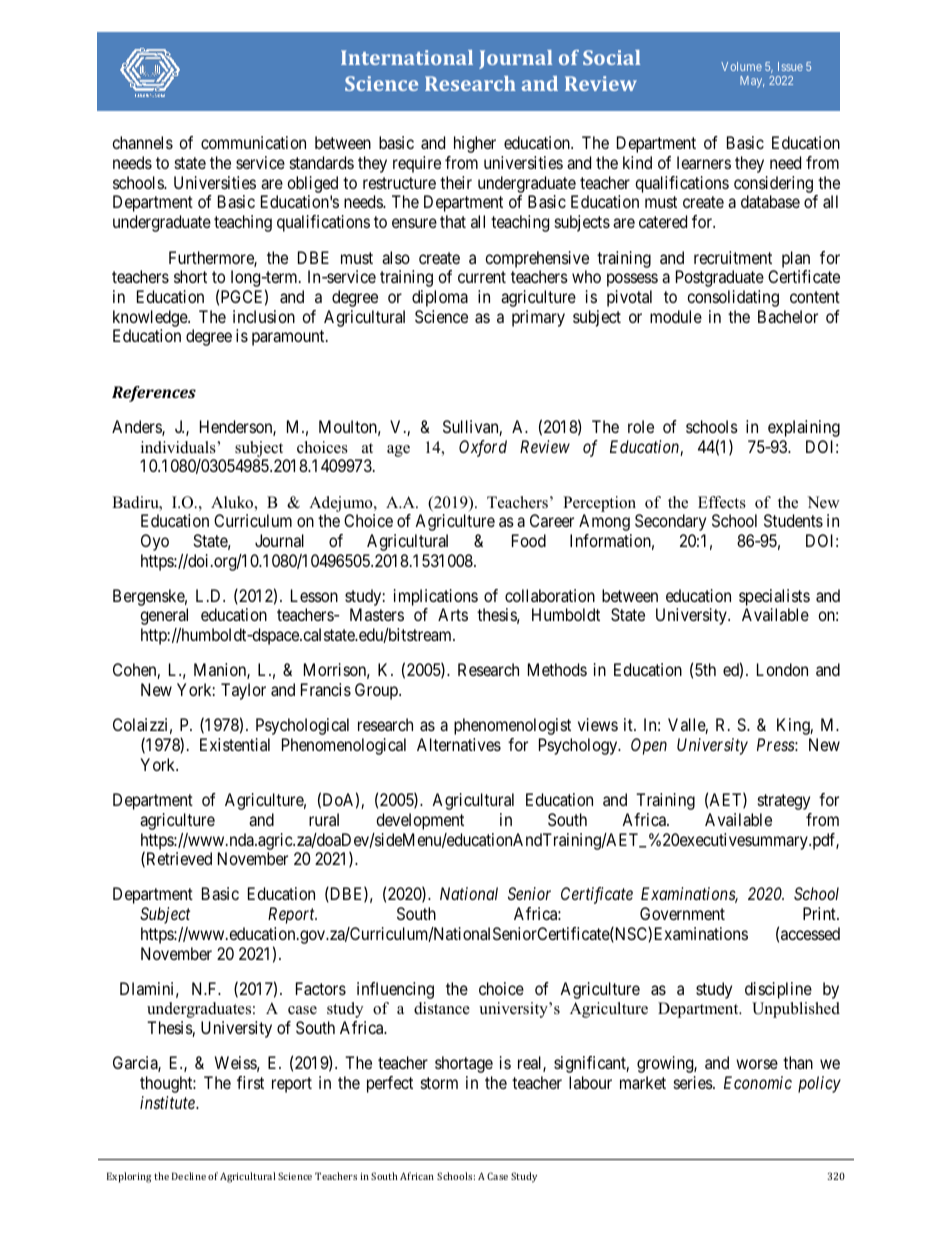 Image resolution: width=952 pixels, height=1233 pixels. Describe the element at coordinates (164, 616) in the page. I see `general` at that location.
